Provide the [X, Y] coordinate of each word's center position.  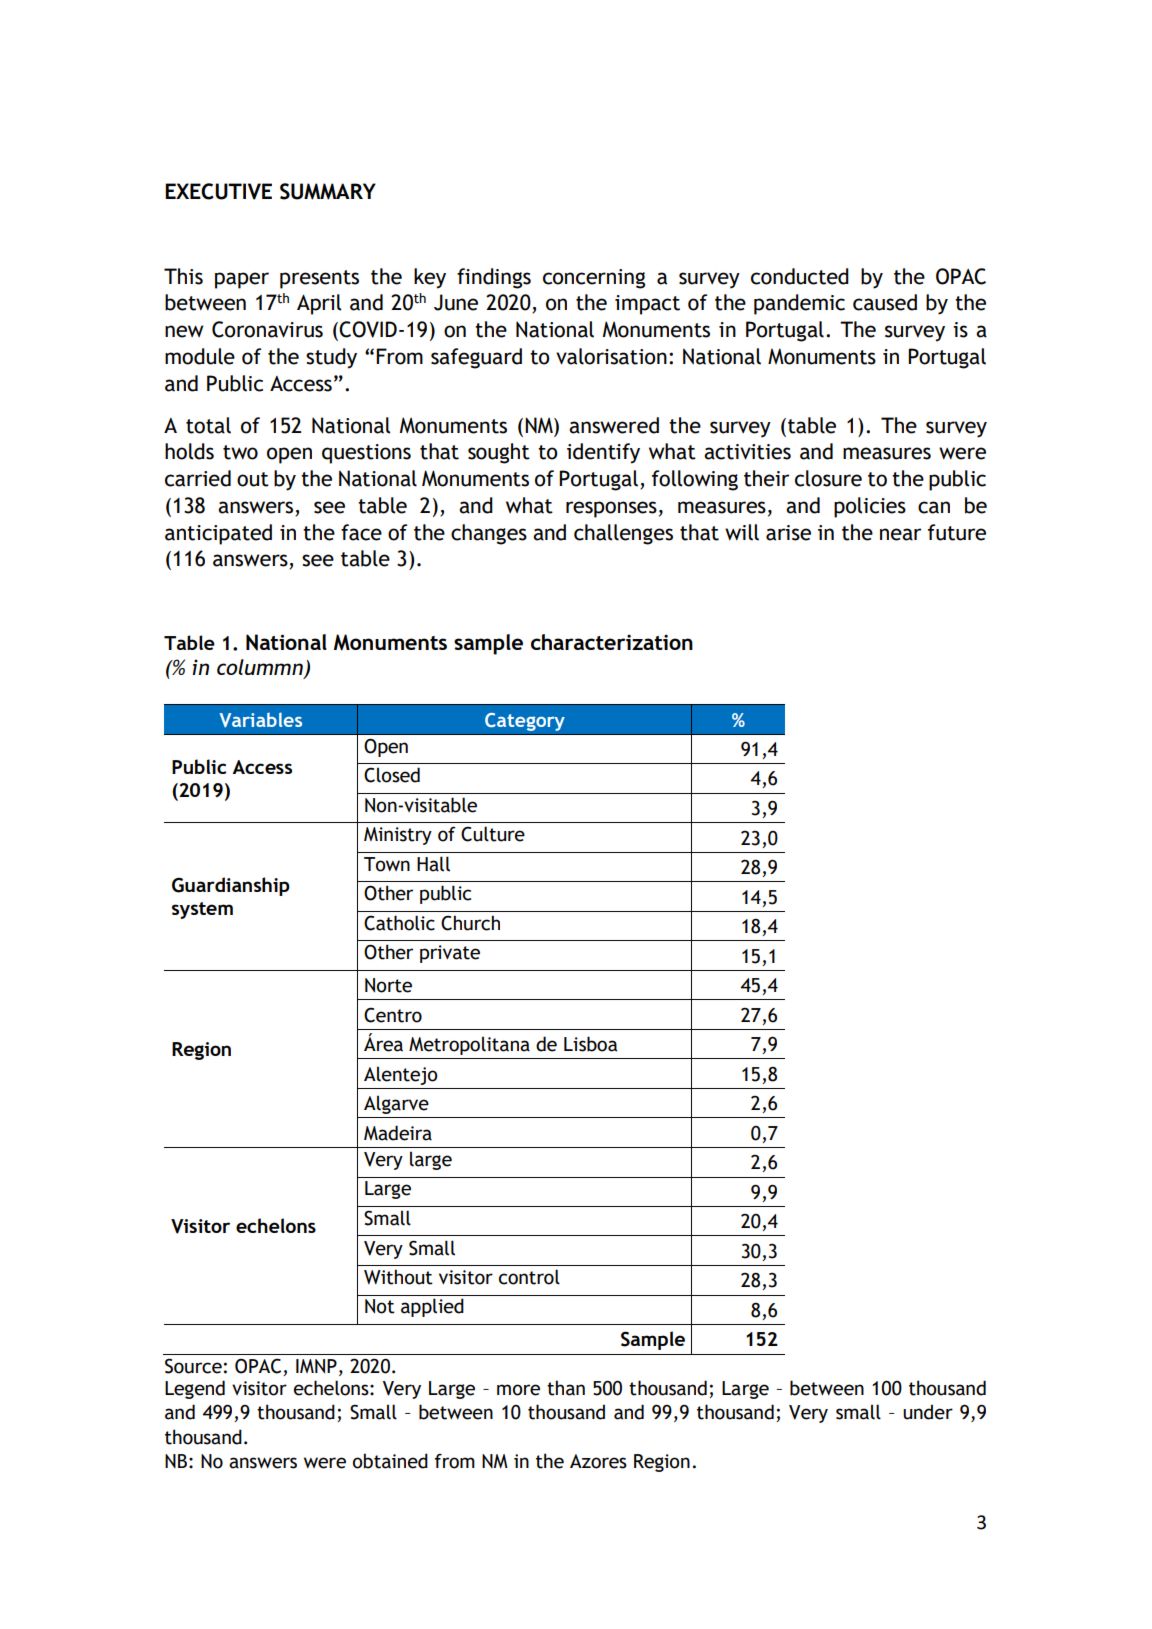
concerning [594, 279]
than [566, 1388]
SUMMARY [328, 191]
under [928, 1412]
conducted [800, 276]
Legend [195, 1389]
